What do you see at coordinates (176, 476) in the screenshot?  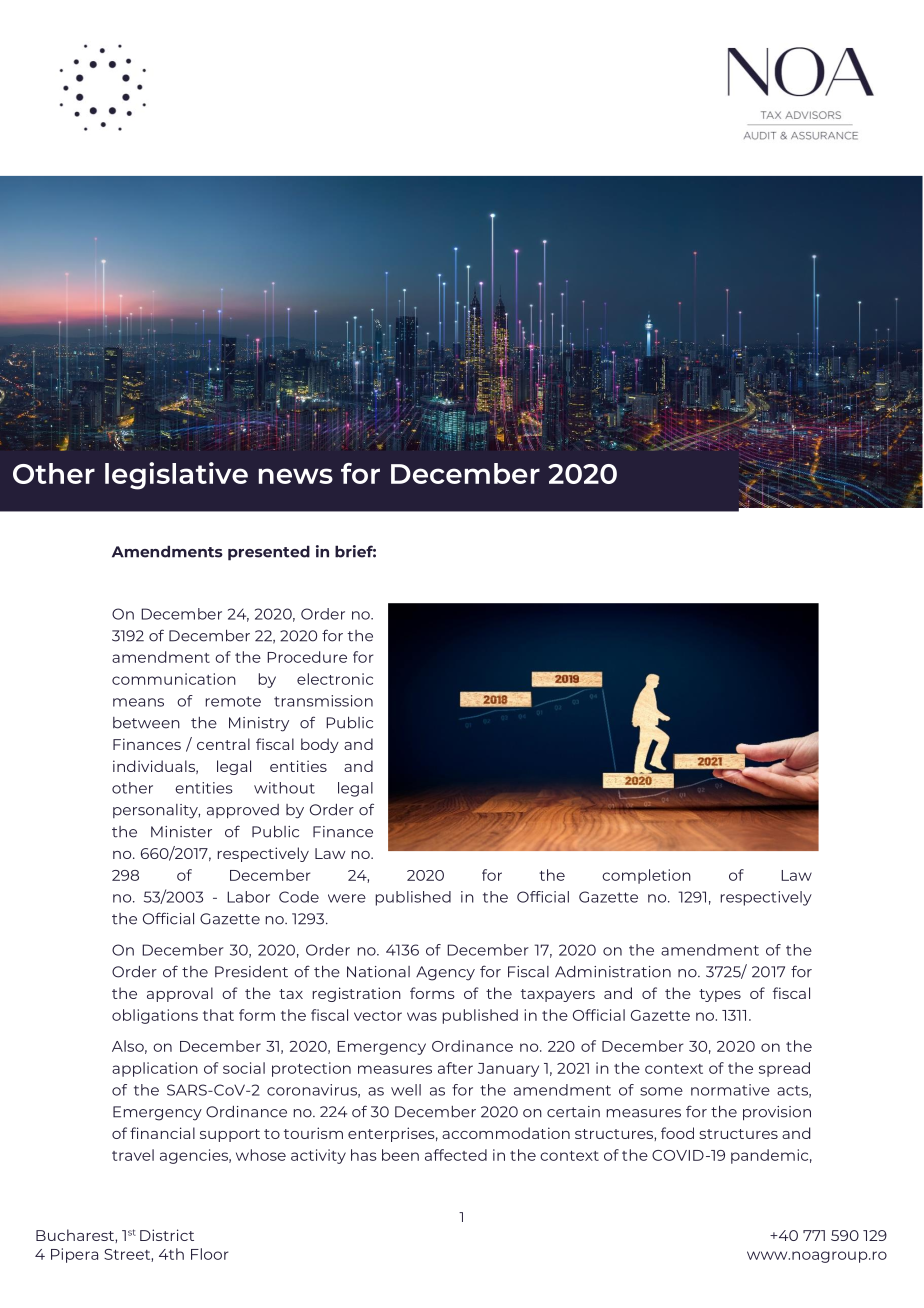 I see `legislative` at bounding box center [176, 476].
